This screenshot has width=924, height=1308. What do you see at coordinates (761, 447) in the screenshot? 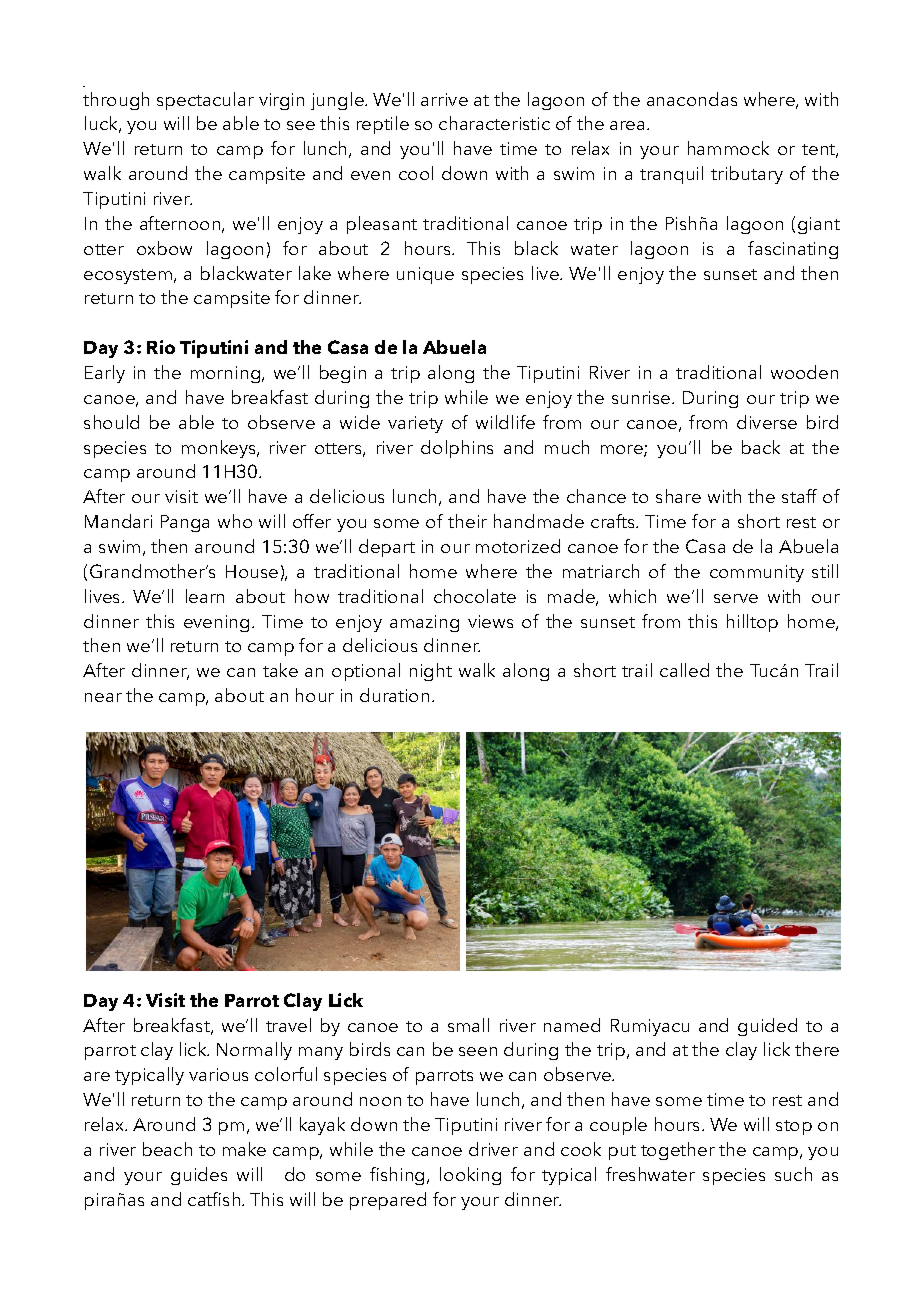
I see `back` at bounding box center [761, 447].
